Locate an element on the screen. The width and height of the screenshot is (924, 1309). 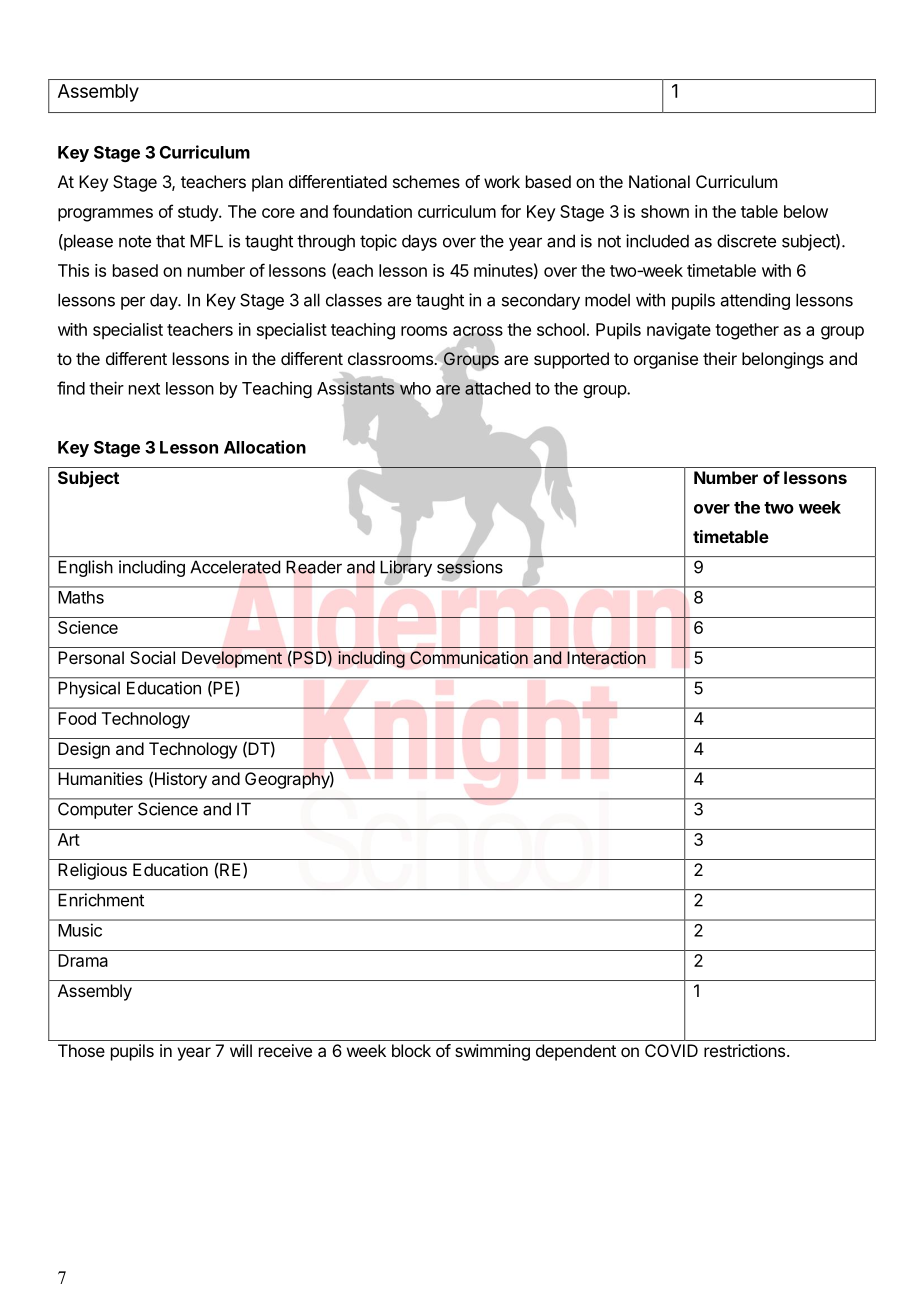
Allocation is located at coordinates (265, 447).
